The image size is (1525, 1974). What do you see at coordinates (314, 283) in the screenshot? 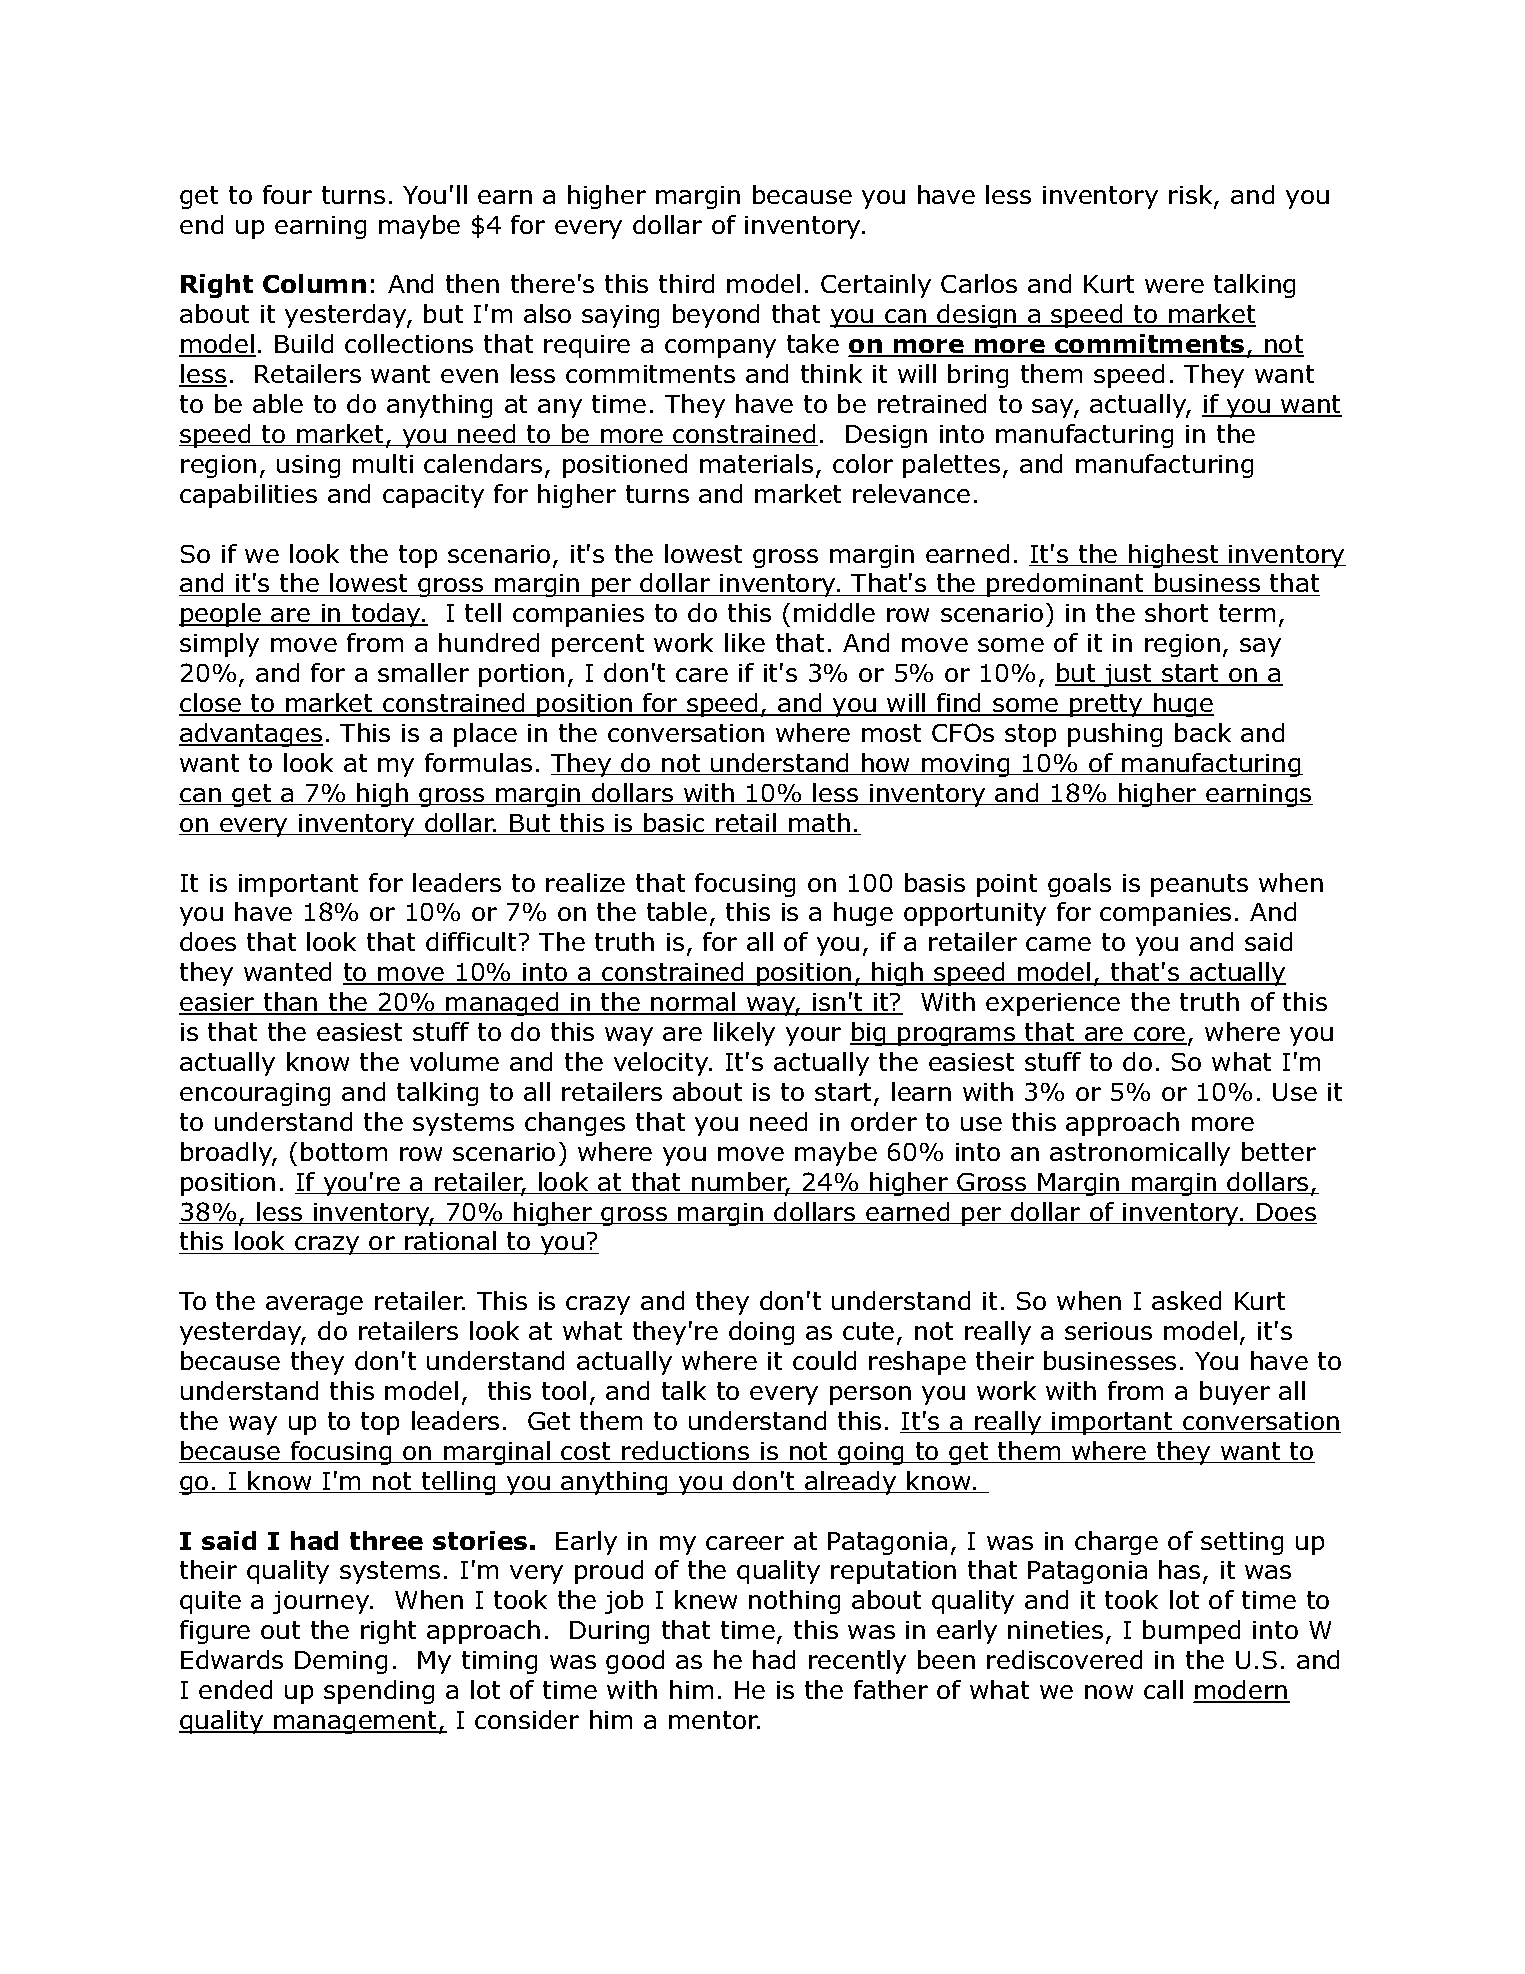
I see `Column` at bounding box center [314, 283].
